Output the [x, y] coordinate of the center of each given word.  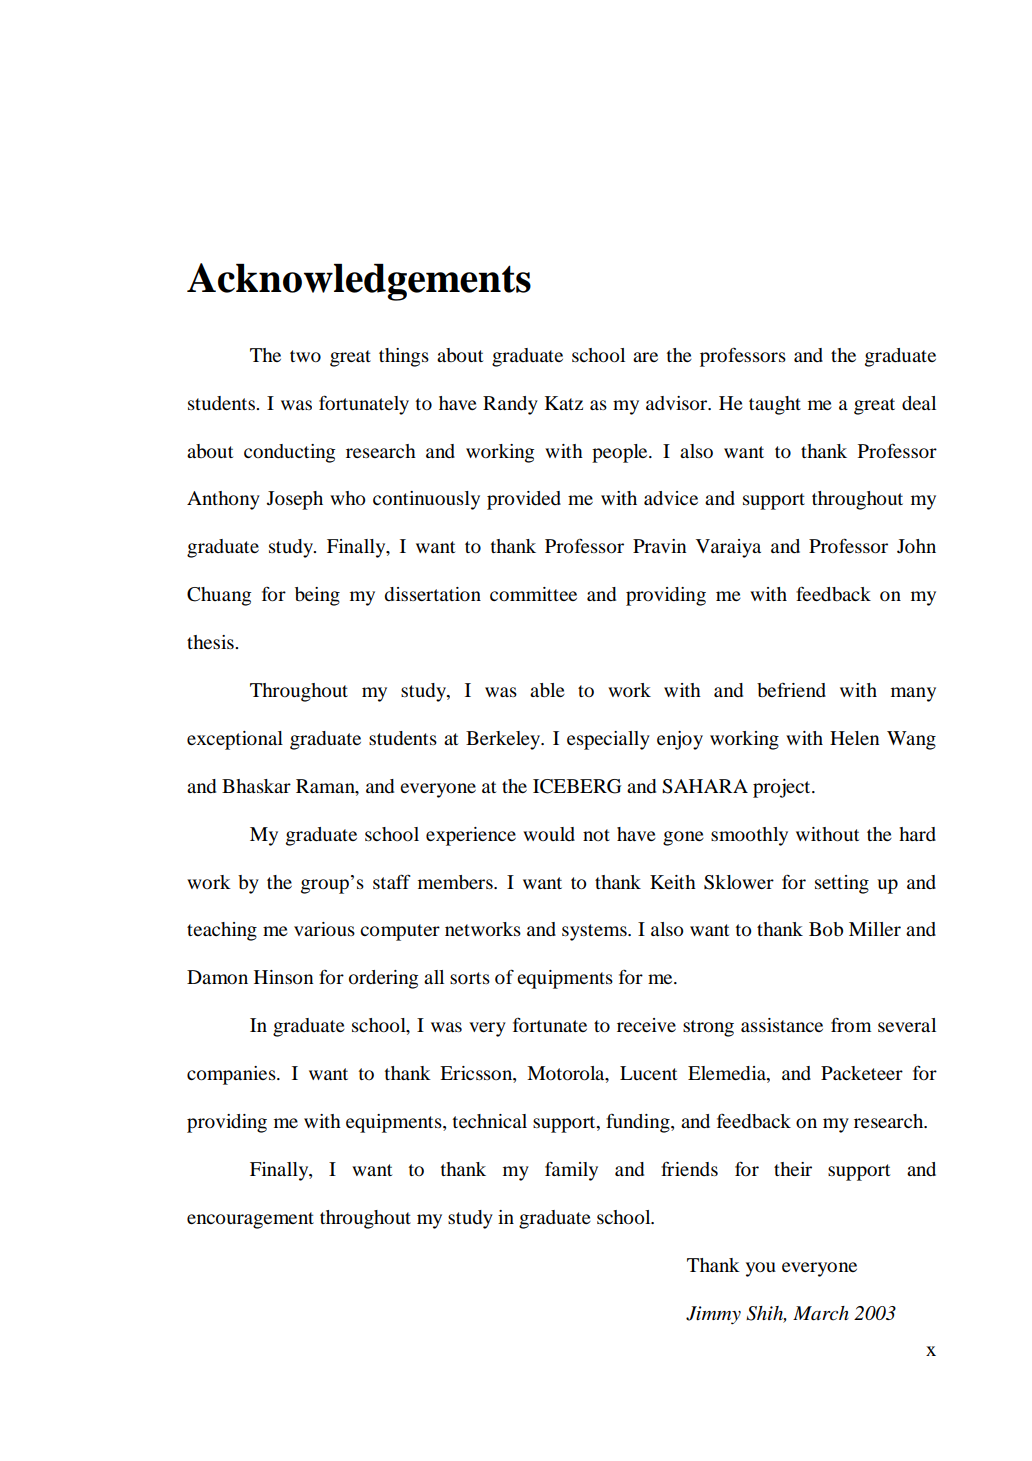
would [549, 834]
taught [775, 405]
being [317, 596]
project [783, 788]
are [645, 357]
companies [232, 1075]
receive [646, 1025]
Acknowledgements [359, 282]
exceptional [235, 740]
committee [533, 594]
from [851, 1024]
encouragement [250, 1220]
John [916, 546]
